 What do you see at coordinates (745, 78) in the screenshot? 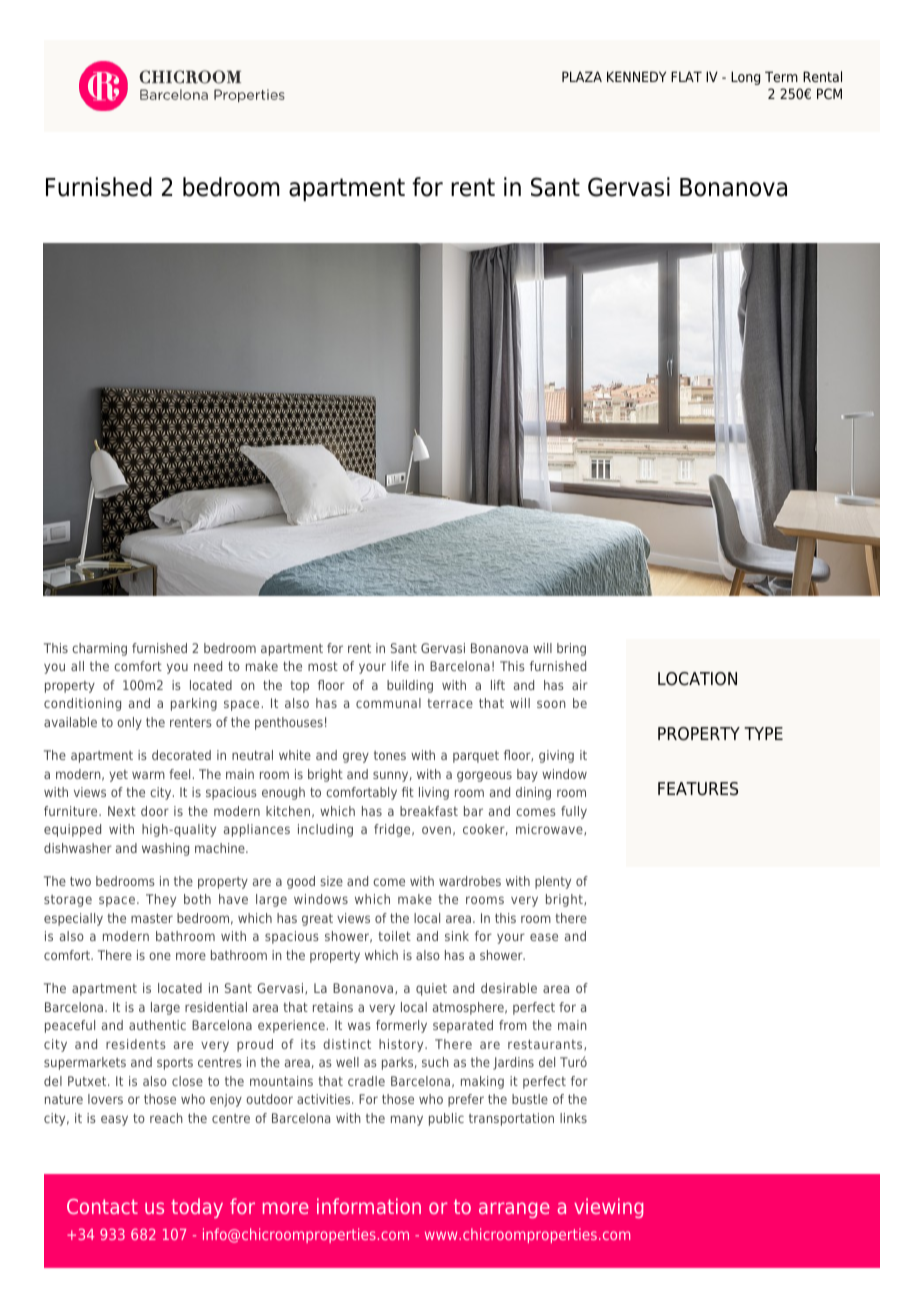
I see `Long` at bounding box center [745, 78].
